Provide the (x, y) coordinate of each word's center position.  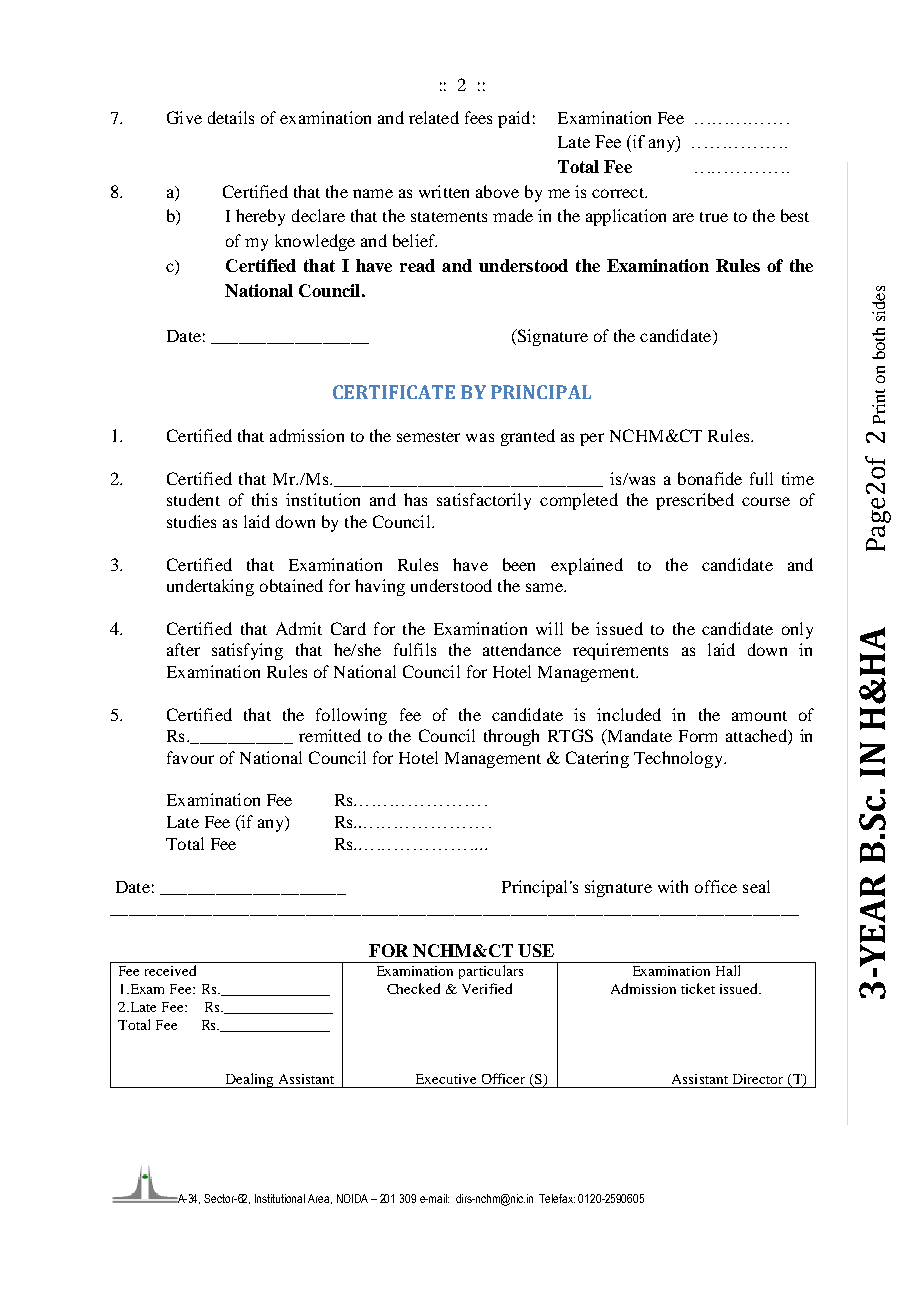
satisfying (247, 651)
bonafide (710, 478)
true (714, 217)
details (231, 117)
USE (536, 950)
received (170, 970)
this (264, 499)
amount (759, 716)
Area (320, 1199)
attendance (522, 649)
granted (528, 437)
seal (756, 886)
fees (478, 117)
